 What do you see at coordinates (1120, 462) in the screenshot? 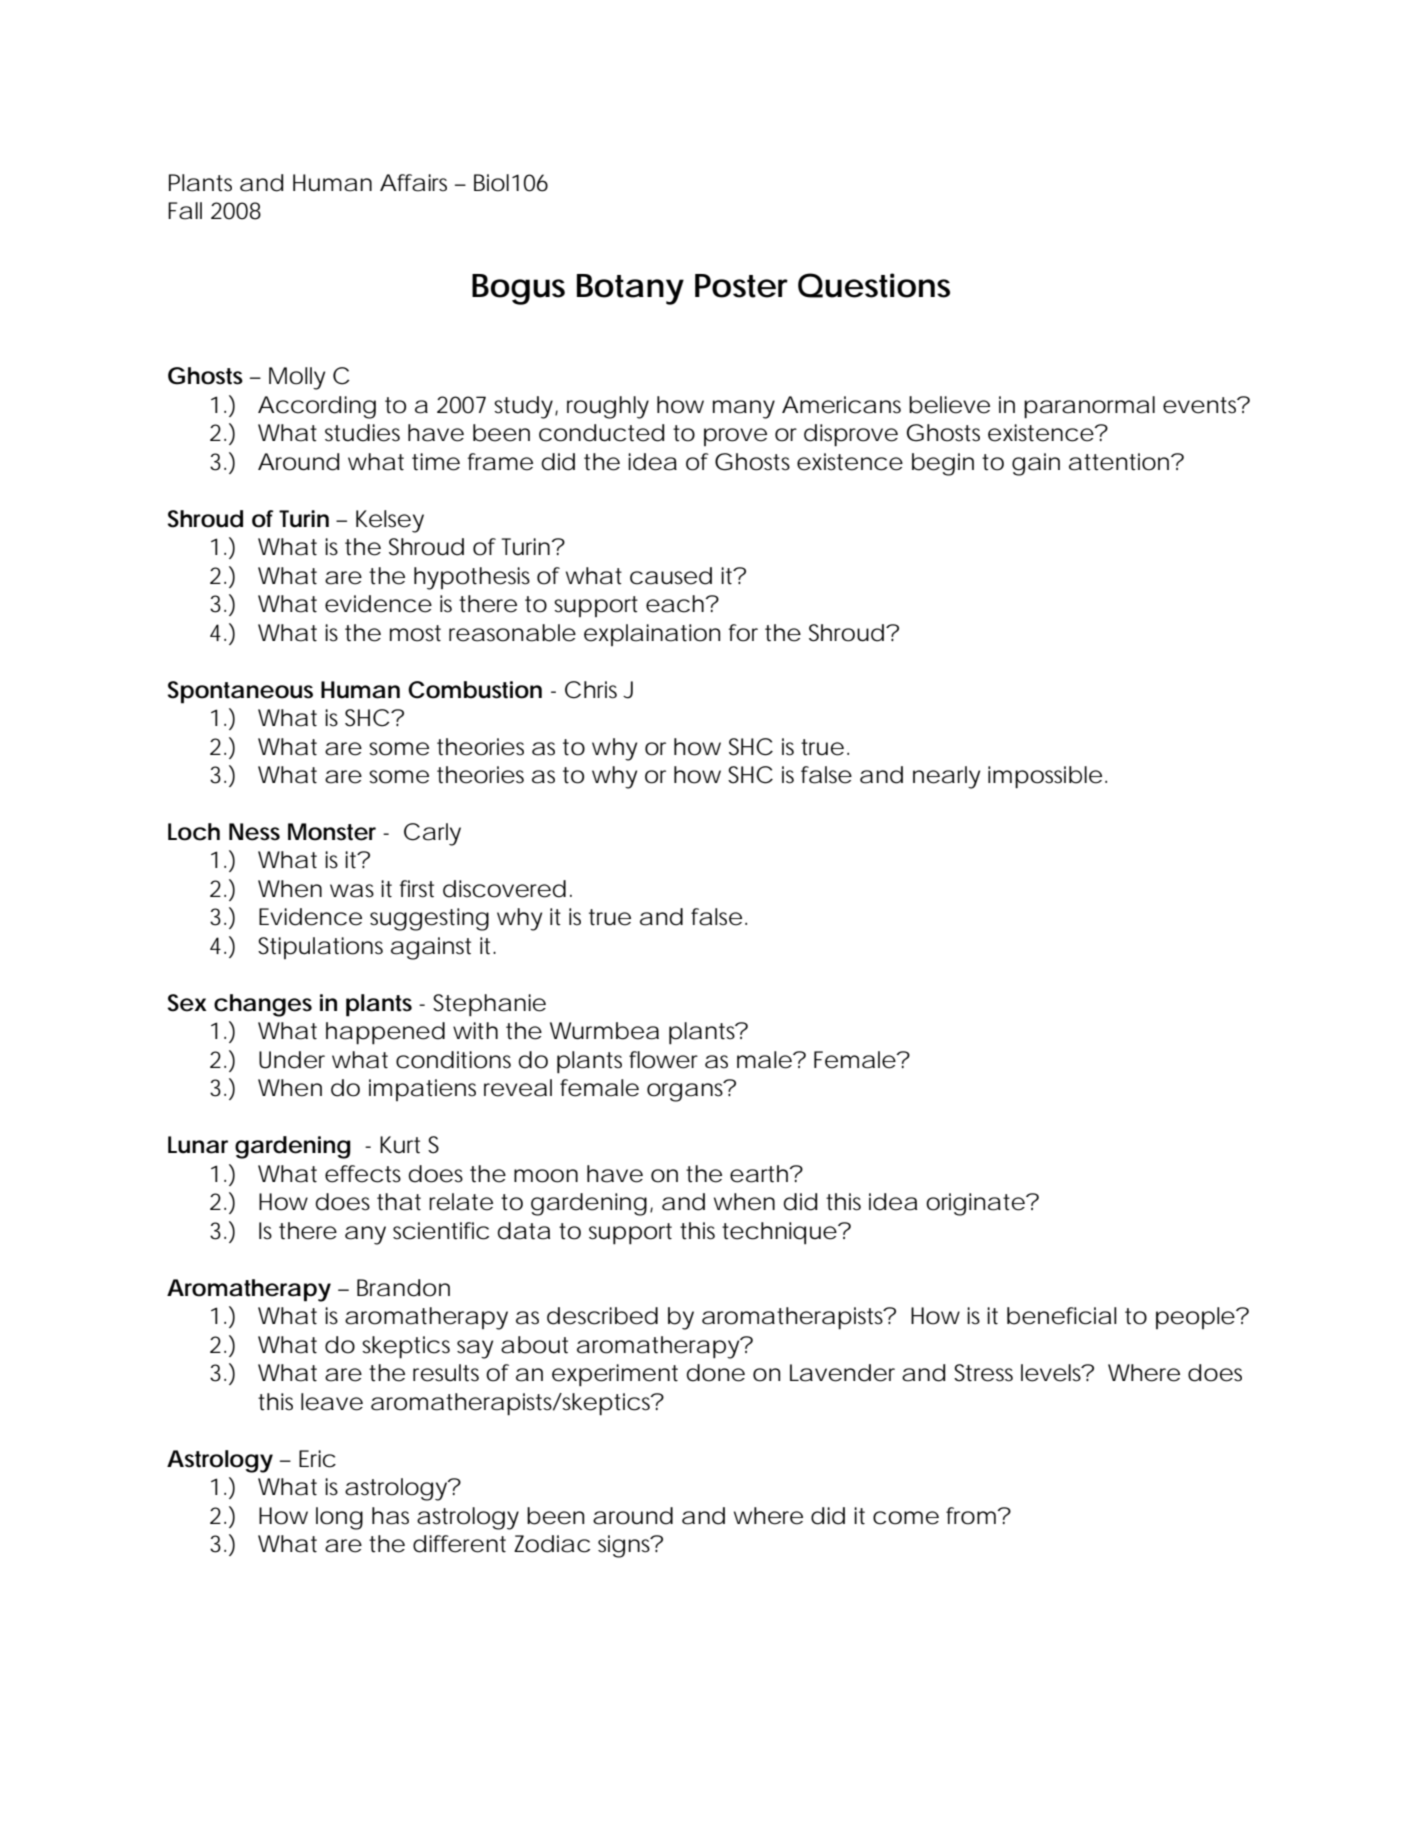
I see `attention` at bounding box center [1120, 462].
